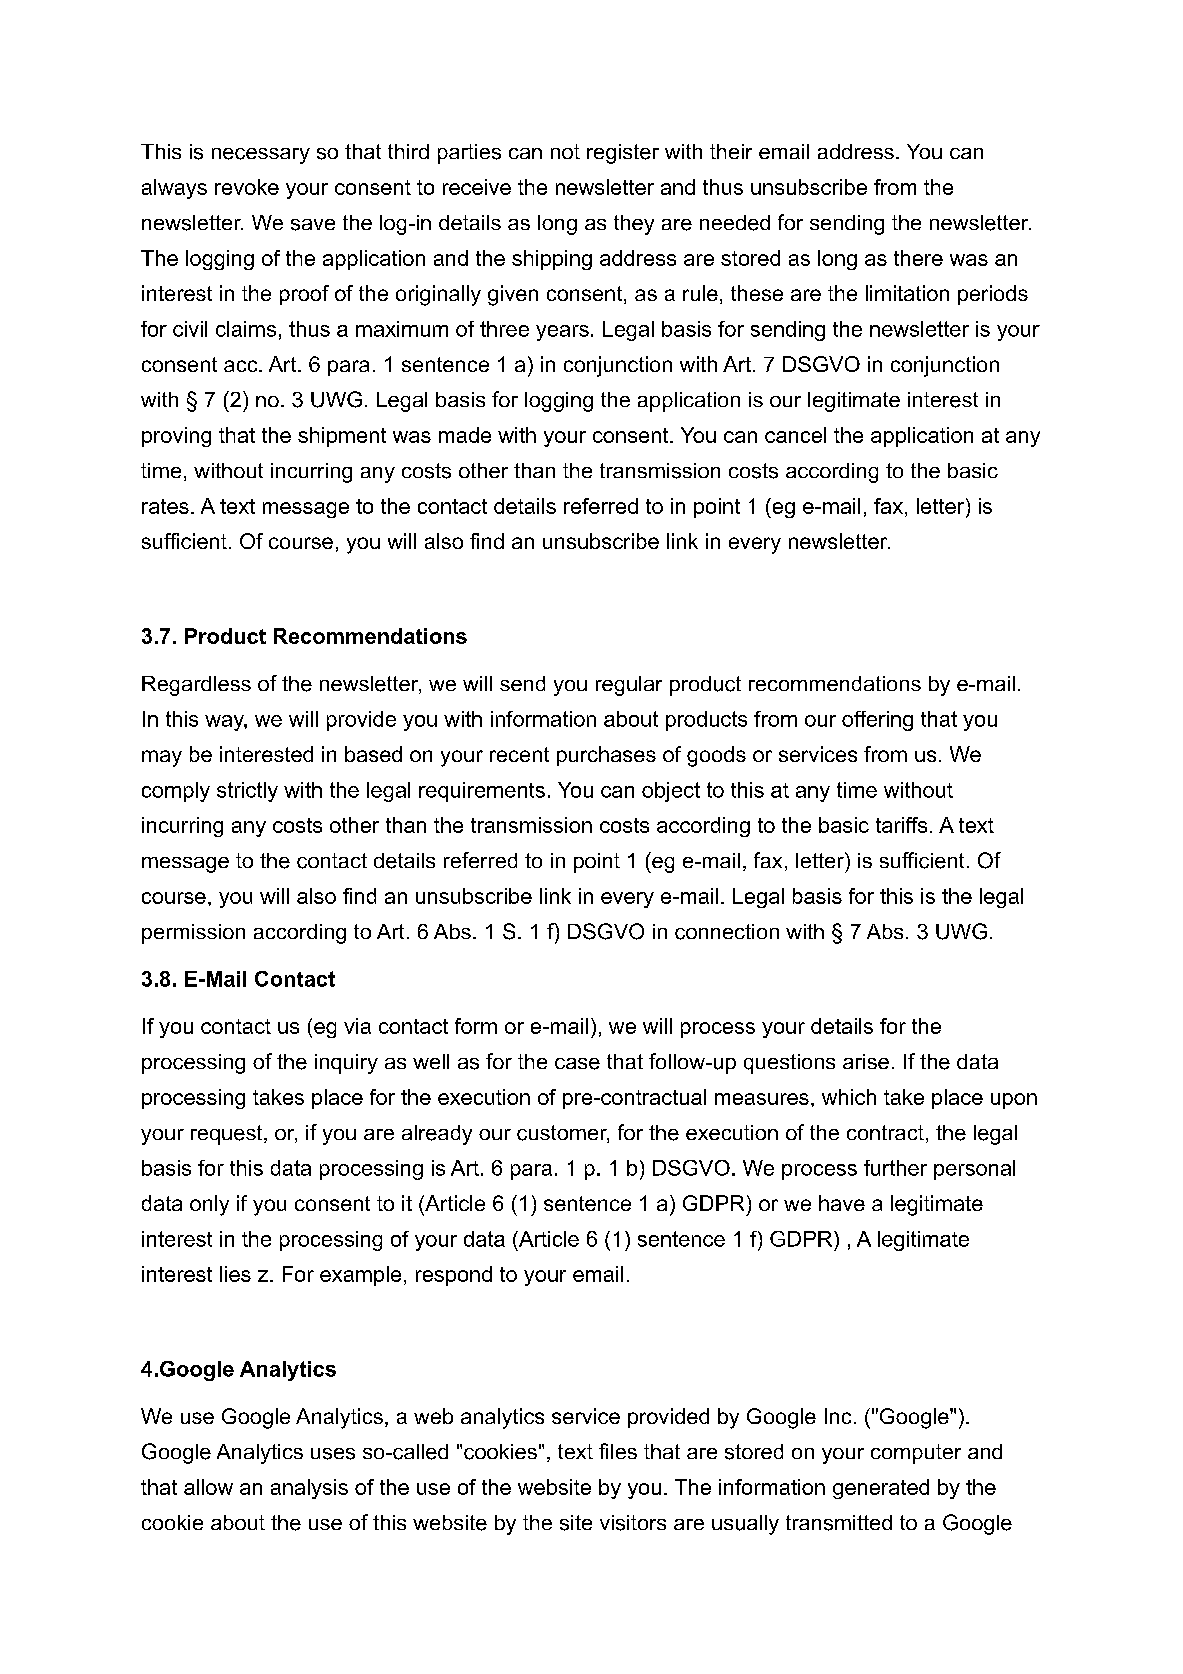 This page has height=1674, width=1183. Describe the element at coordinates (881, 1489) in the page. I see `generated` at that location.
